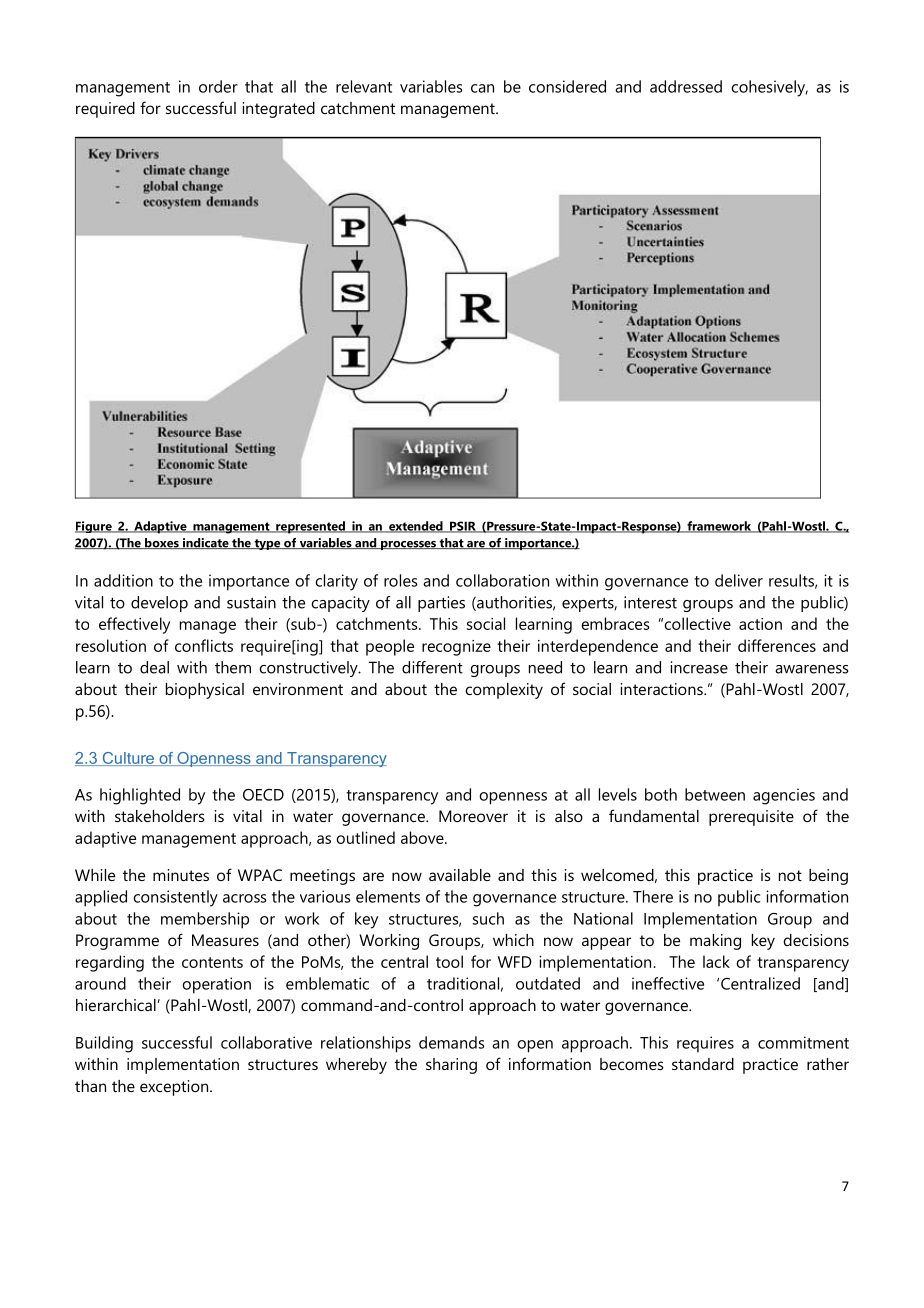 The height and width of the document is (1308, 924). What do you see at coordinates (175, 1088) in the document?
I see `exception` at bounding box center [175, 1088].
